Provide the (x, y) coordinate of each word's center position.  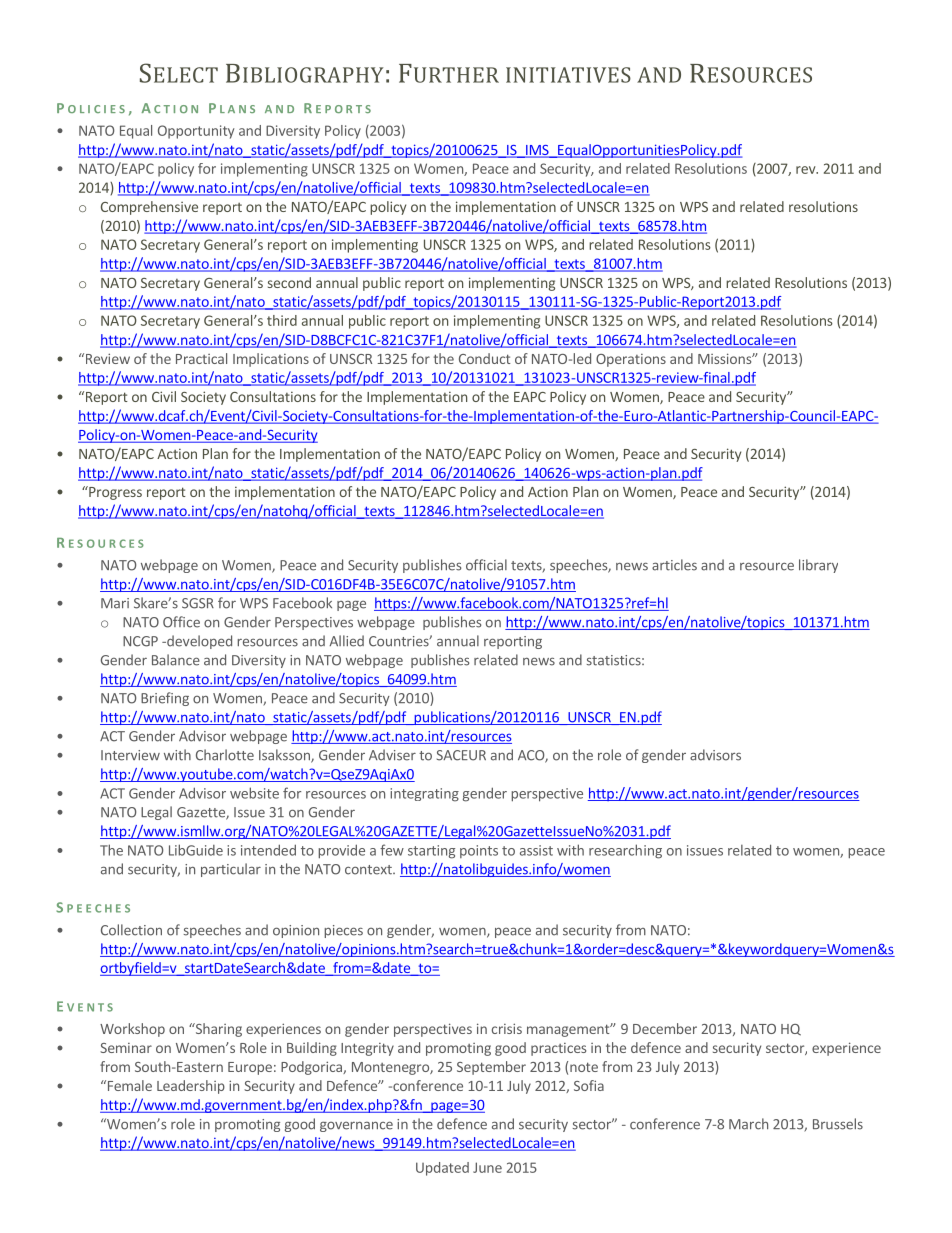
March (748, 1124)
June (487, 1167)
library (818, 566)
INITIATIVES (568, 75)
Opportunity (196, 132)
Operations (631, 360)
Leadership (191, 1087)
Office (181, 622)
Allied (346, 641)
